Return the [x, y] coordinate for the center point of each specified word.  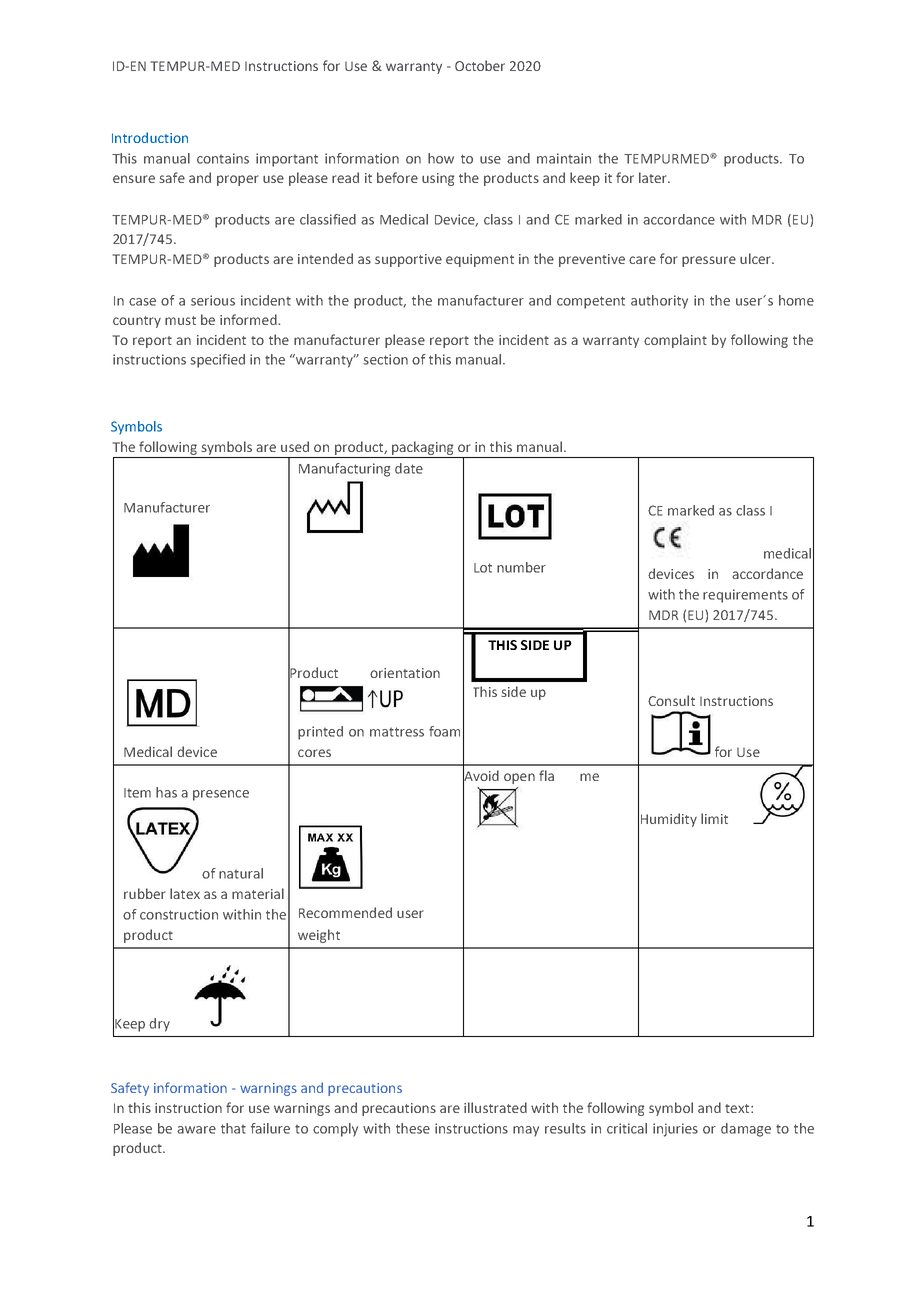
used [295, 446]
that [233, 1128]
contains [223, 158]
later [654, 177]
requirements [745, 596]
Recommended [345, 912]
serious [213, 300]
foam [444, 731]
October [480, 65]
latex [185, 893]
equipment [480, 260]
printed [320, 733]
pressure [709, 261]
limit [714, 818]
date [409, 468]
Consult [671, 700]
